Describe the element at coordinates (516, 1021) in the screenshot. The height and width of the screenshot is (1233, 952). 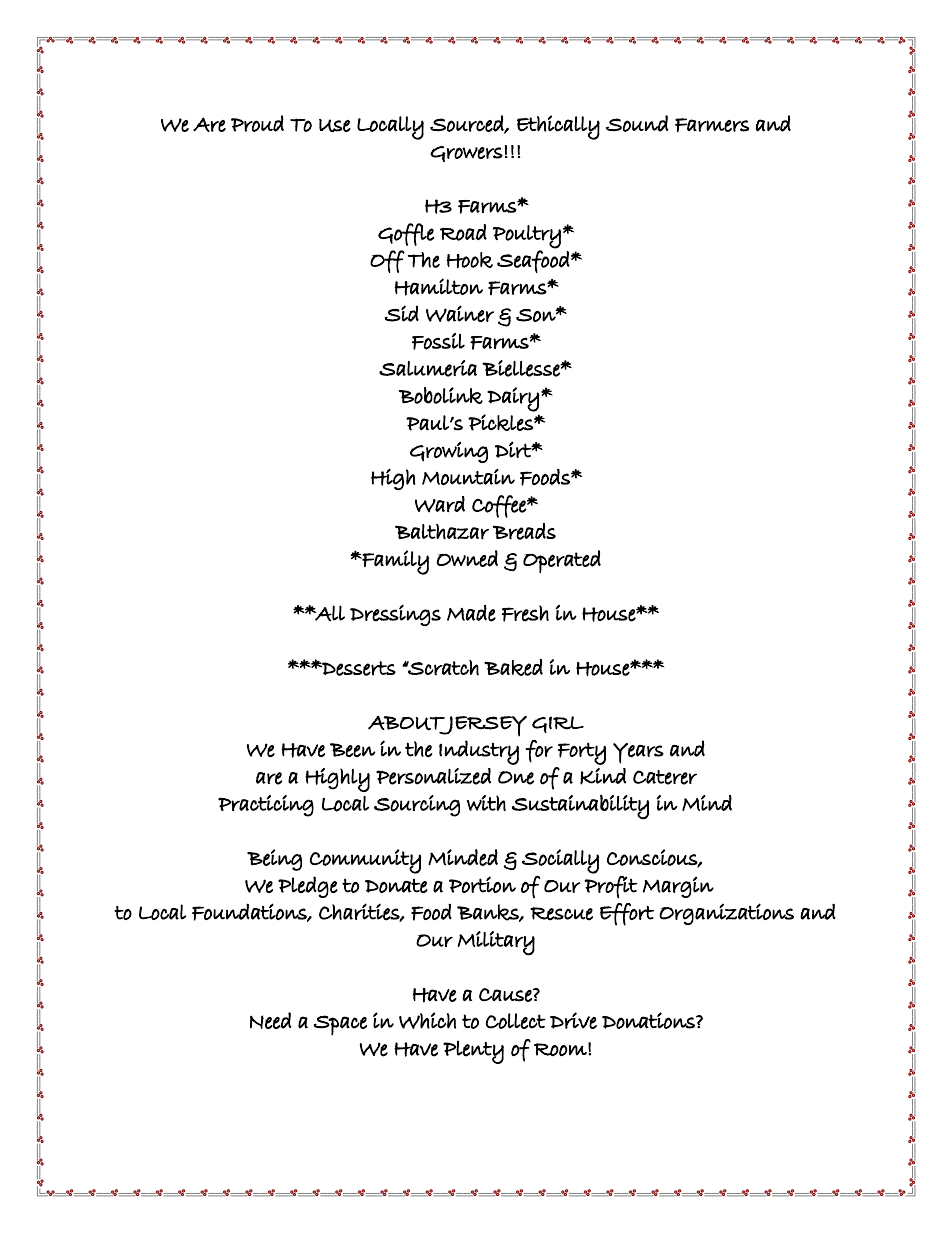
I see `Collect` at that location.
